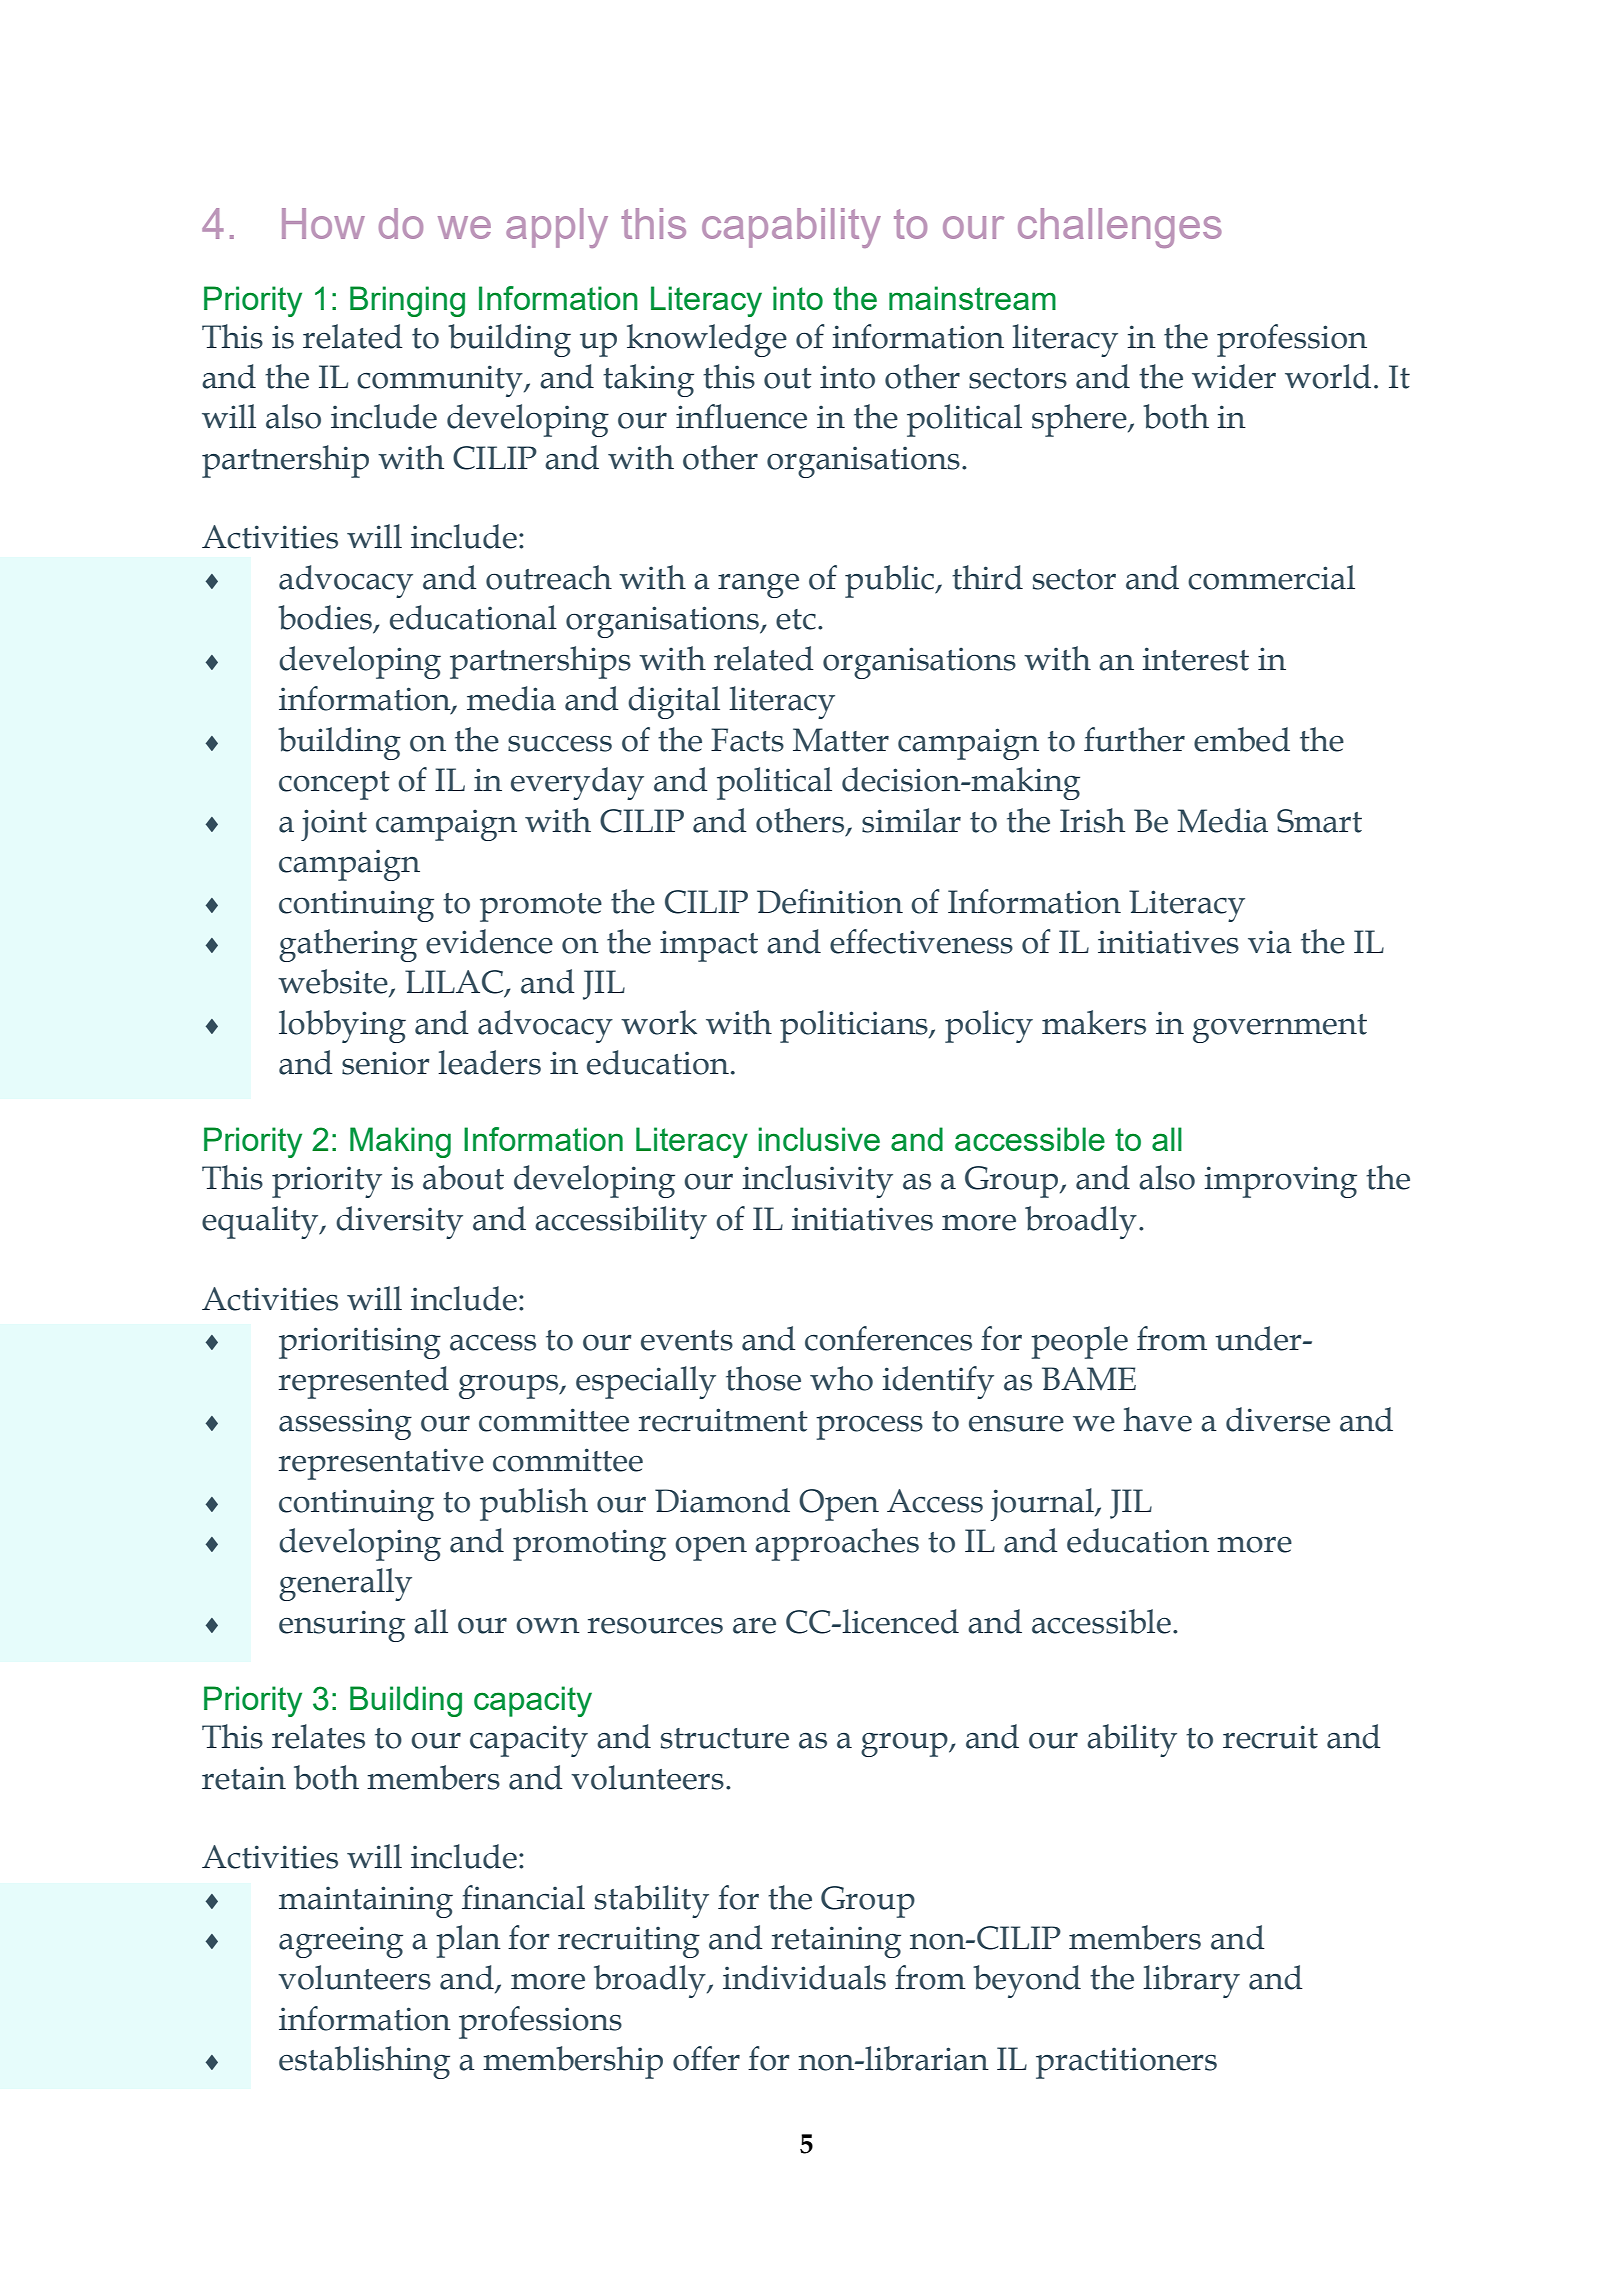 Image resolution: width=1614 pixels, height=2283 pixels. Describe the element at coordinates (334, 825) in the screenshot. I see `joint` at that location.
